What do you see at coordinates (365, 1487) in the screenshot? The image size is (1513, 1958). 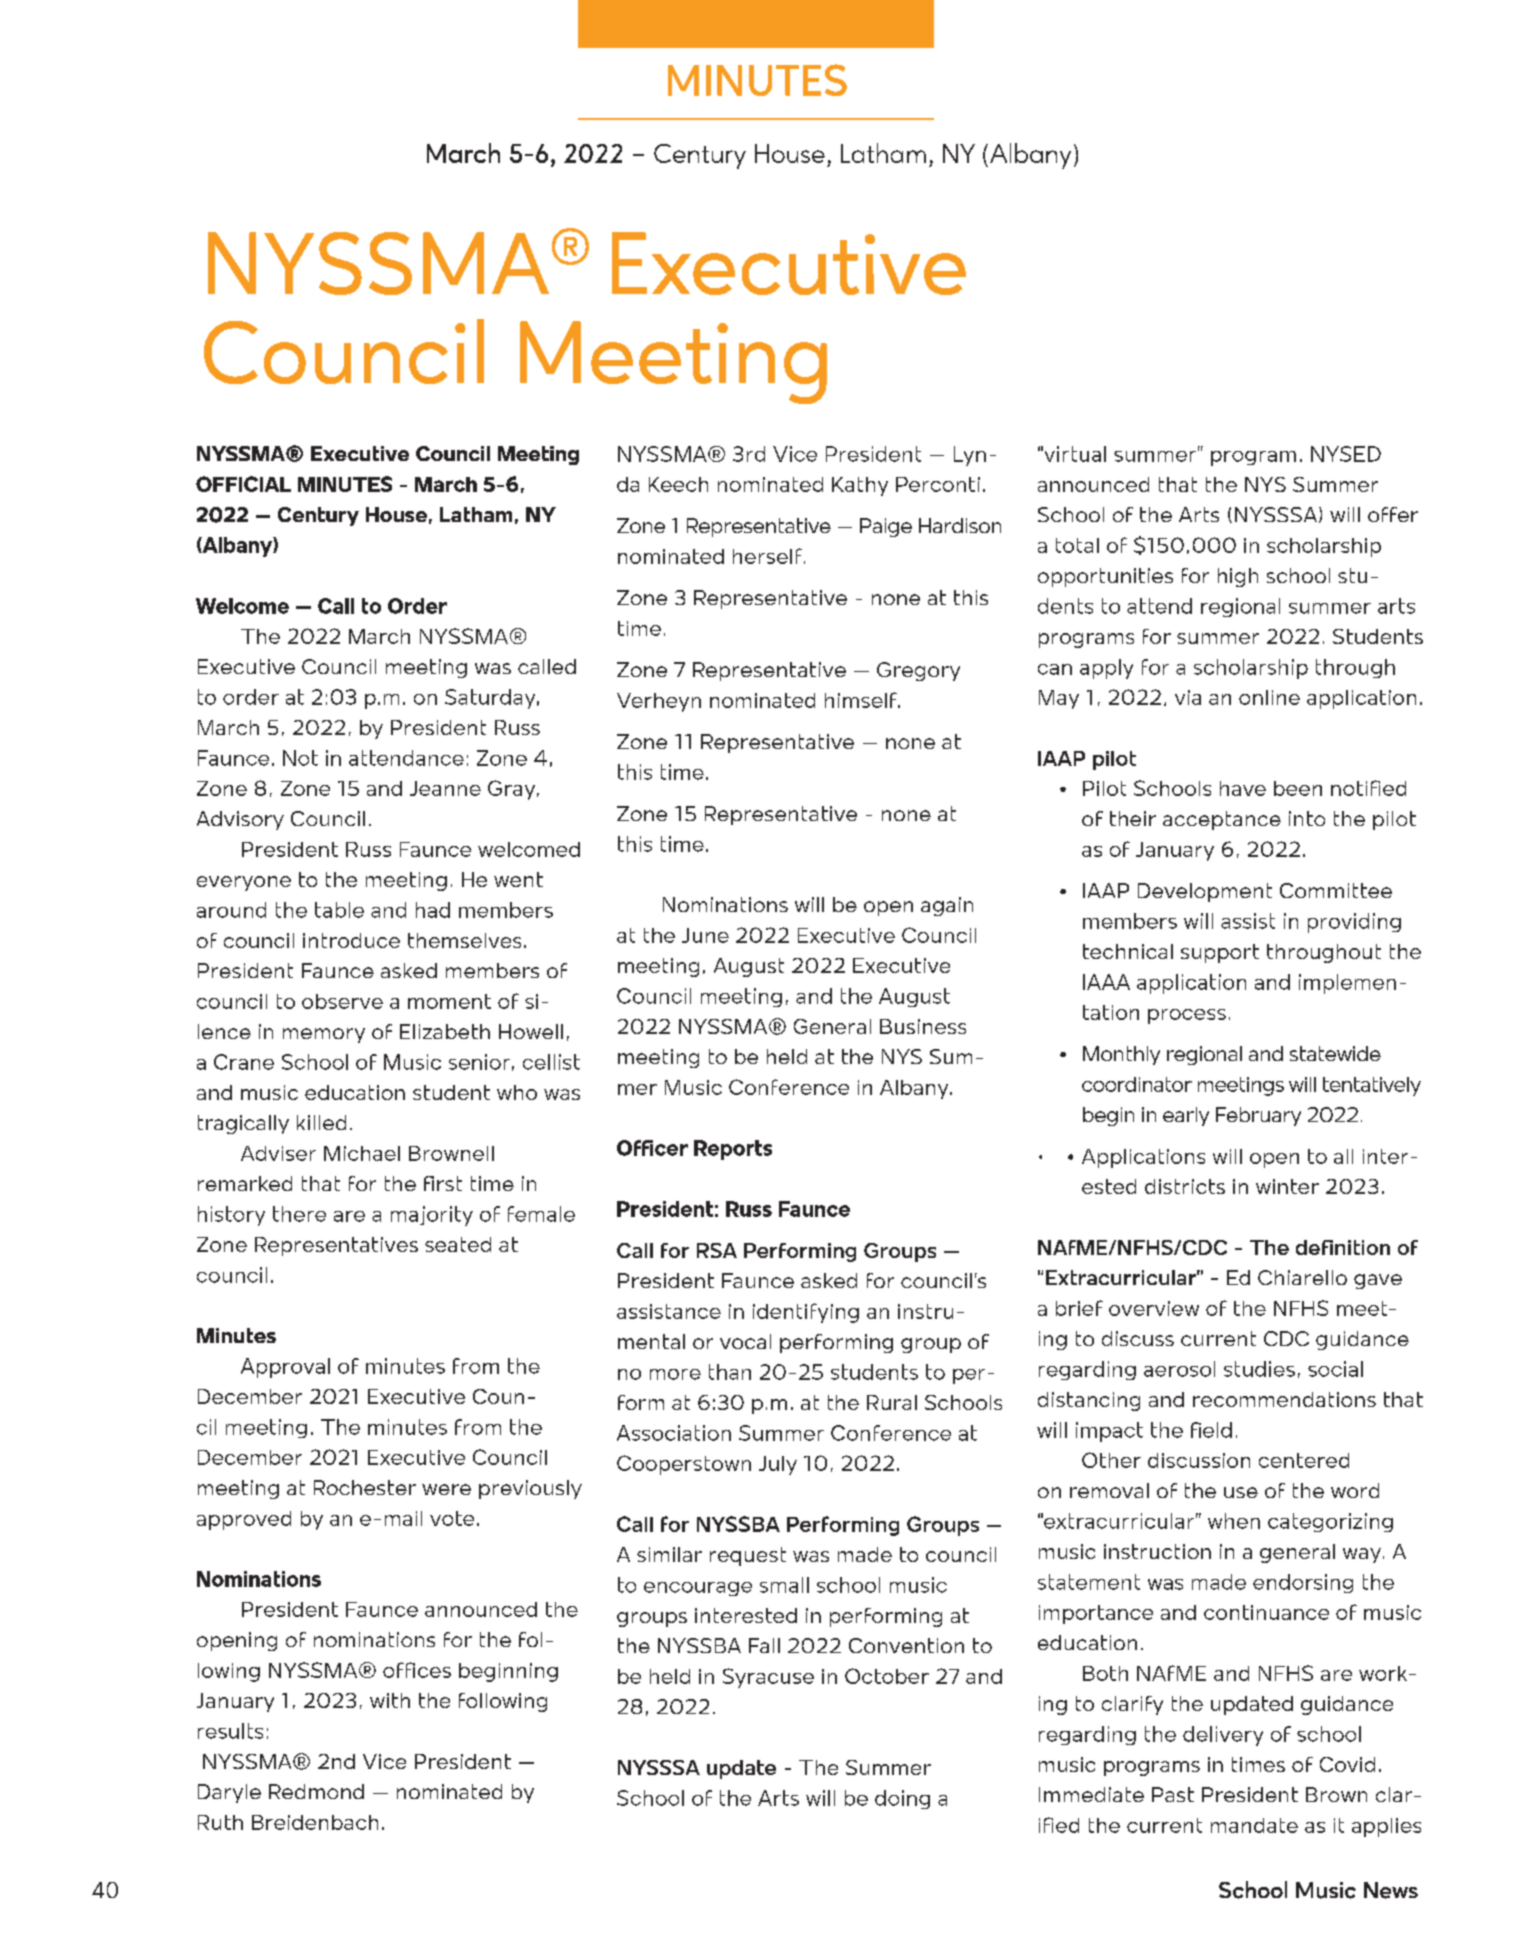 I see `Rochester` at bounding box center [365, 1487].
